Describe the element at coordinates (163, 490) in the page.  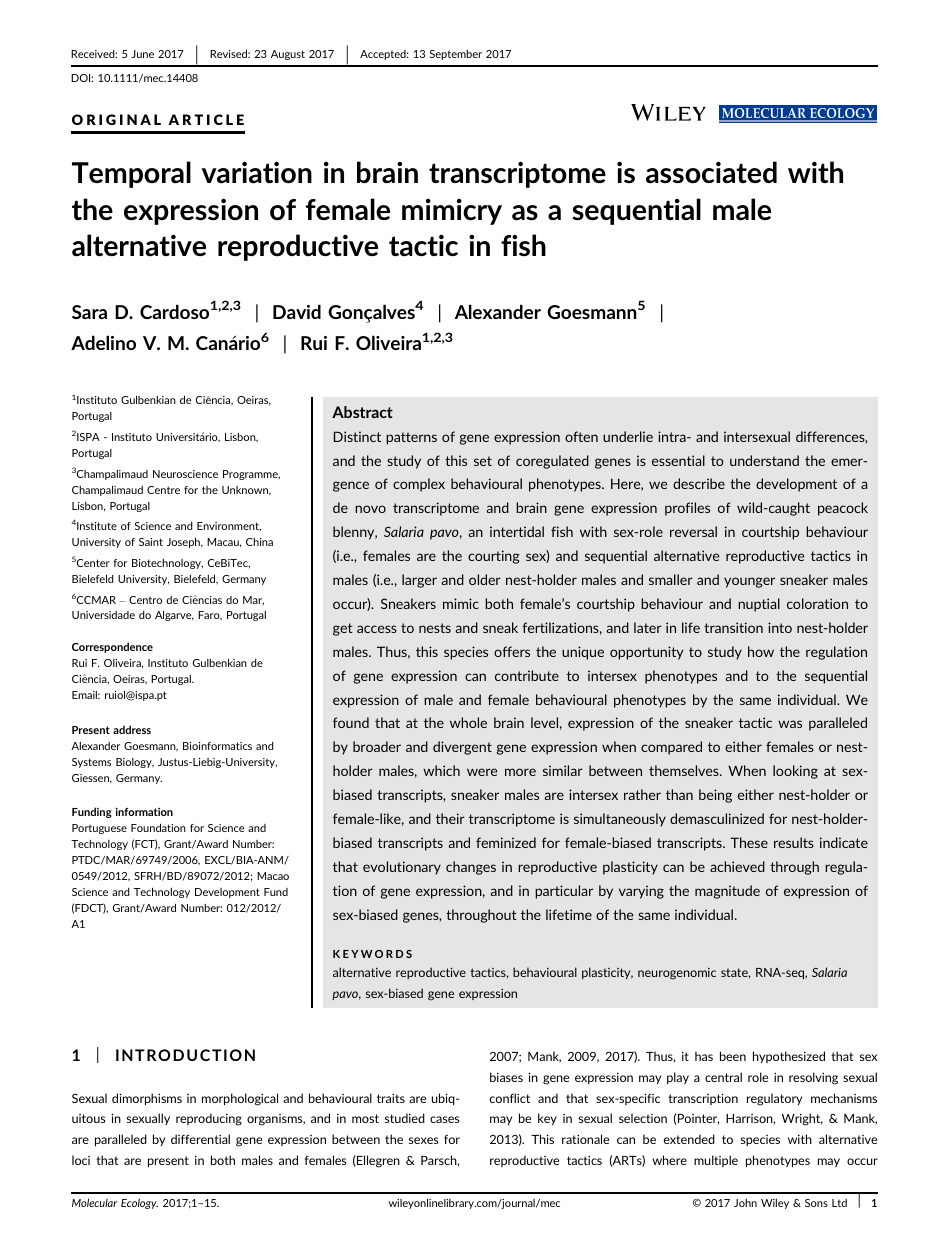
I see `Centre` at that location.
